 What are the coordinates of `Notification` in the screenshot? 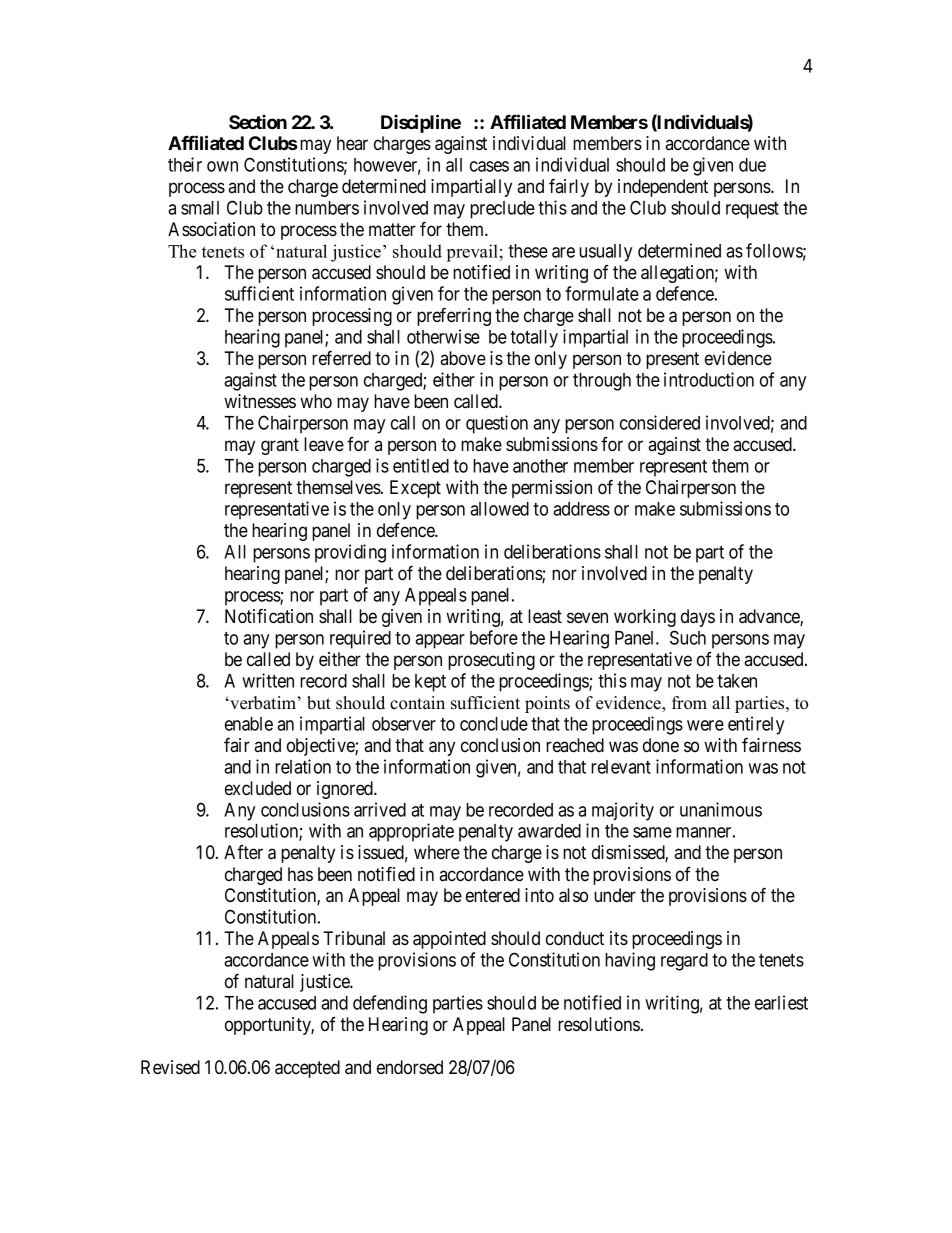 It's located at (269, 616).
